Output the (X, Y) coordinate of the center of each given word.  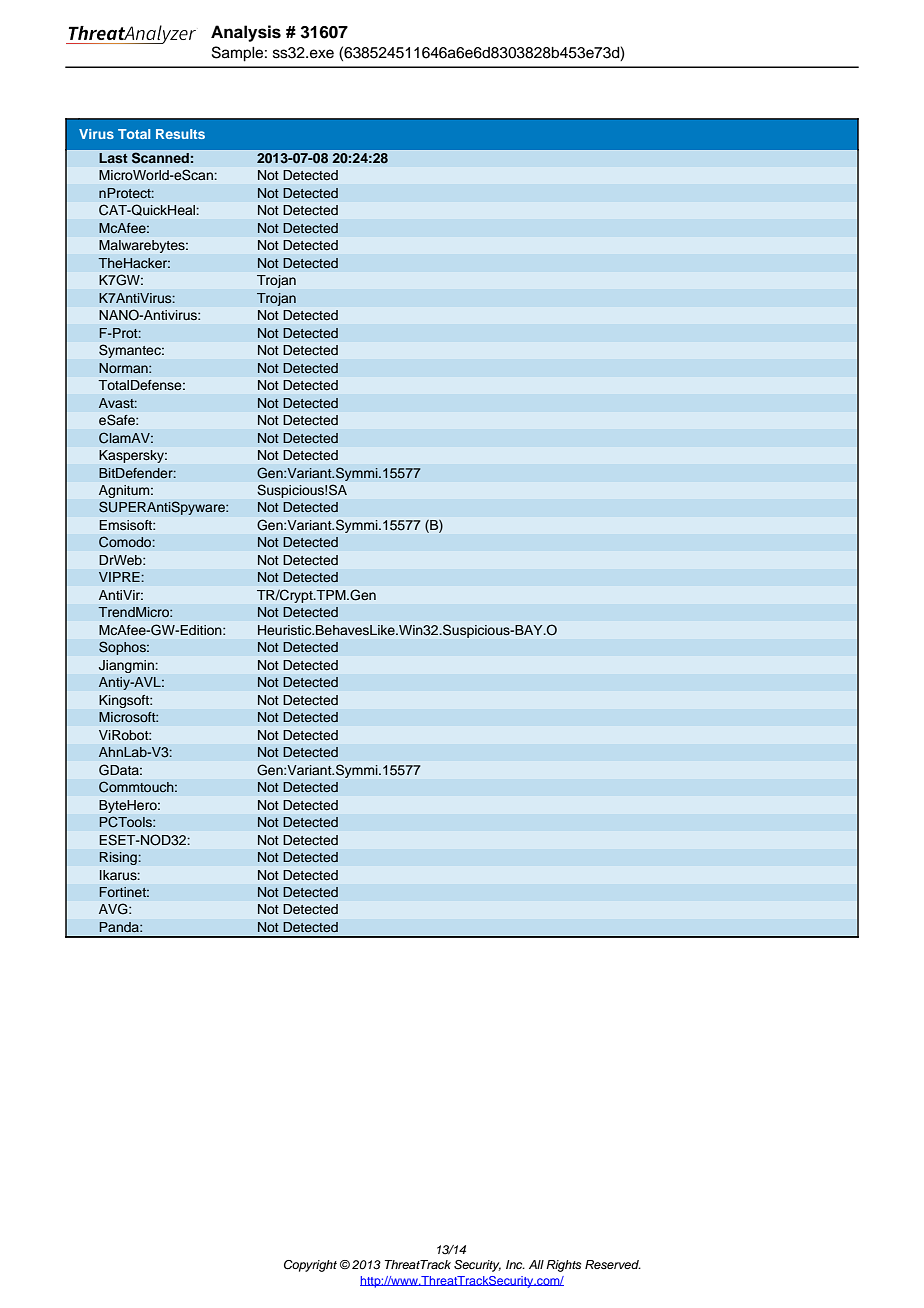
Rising (119, 858)
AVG (114, 909)
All (536, 1264)
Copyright (310, 1266)
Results (180, 134)
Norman (124, 368)
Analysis (246, 33)
